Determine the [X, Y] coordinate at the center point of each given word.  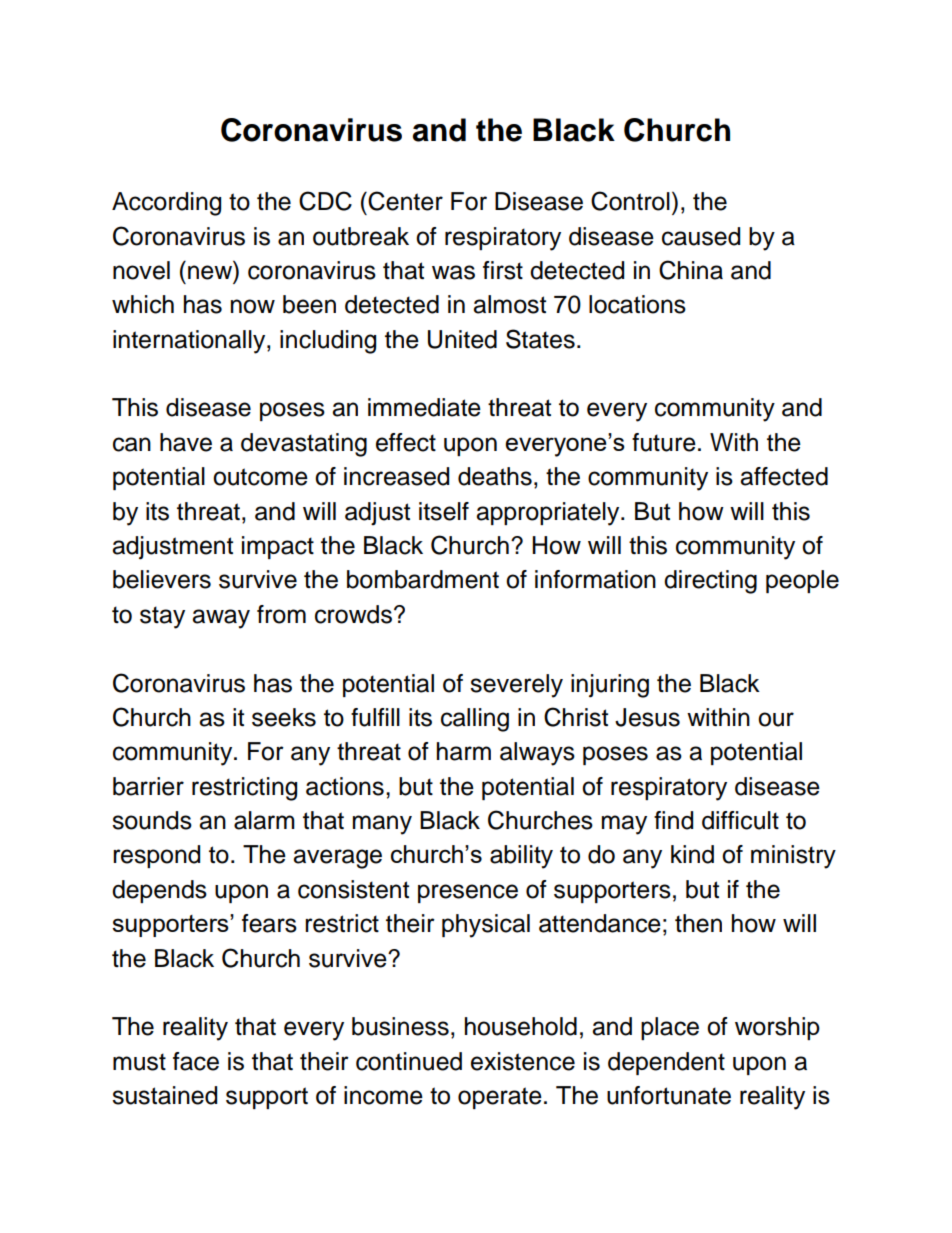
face [196, 1061]
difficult [740, 820]
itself [444, 511]
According [166, 204]
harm [464, 751]
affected [784, 476]
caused [701, 236]
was [453, 272]
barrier [148, 786]
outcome [260, 477]
